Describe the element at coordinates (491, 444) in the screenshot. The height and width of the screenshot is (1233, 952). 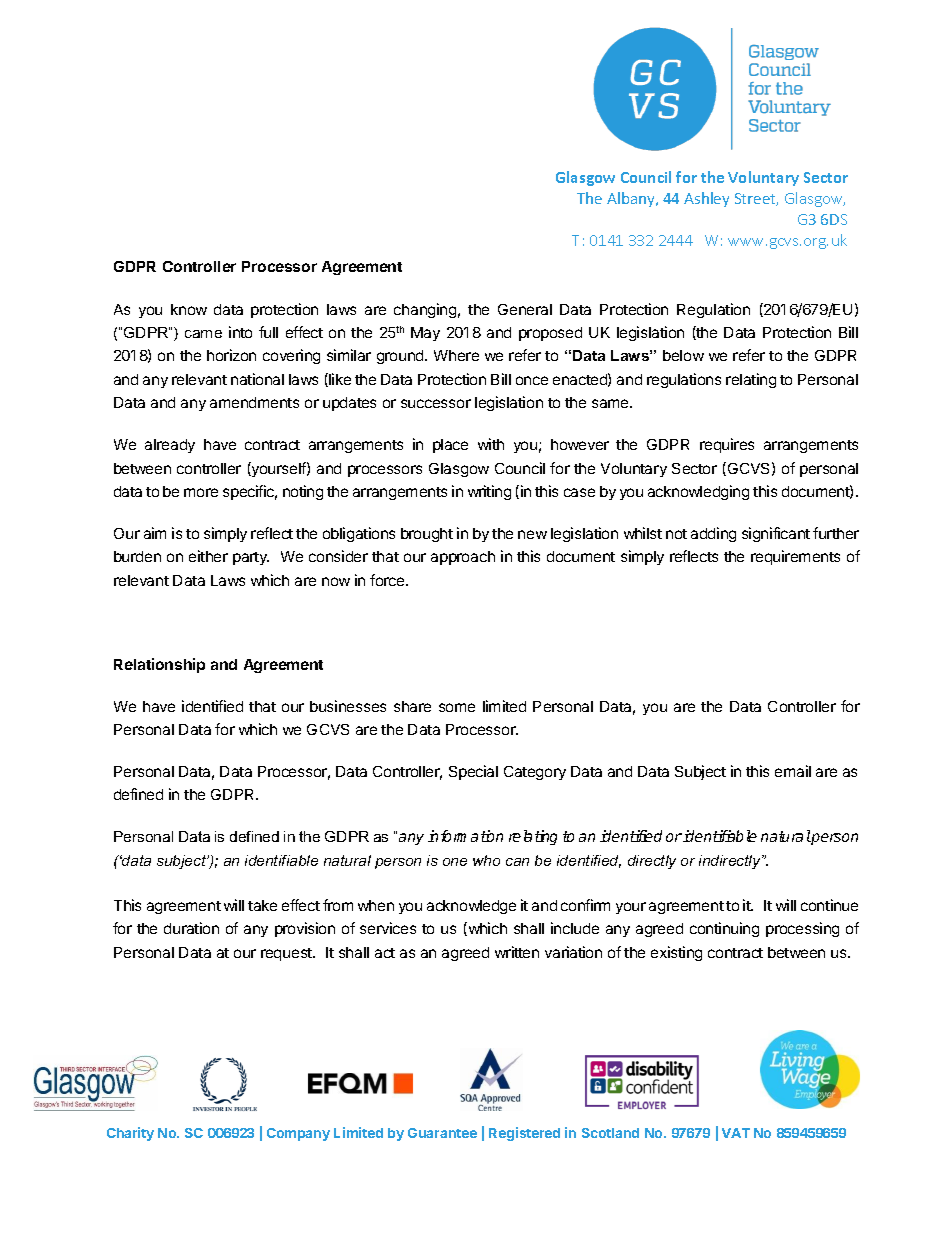
I see `with` at that location.
